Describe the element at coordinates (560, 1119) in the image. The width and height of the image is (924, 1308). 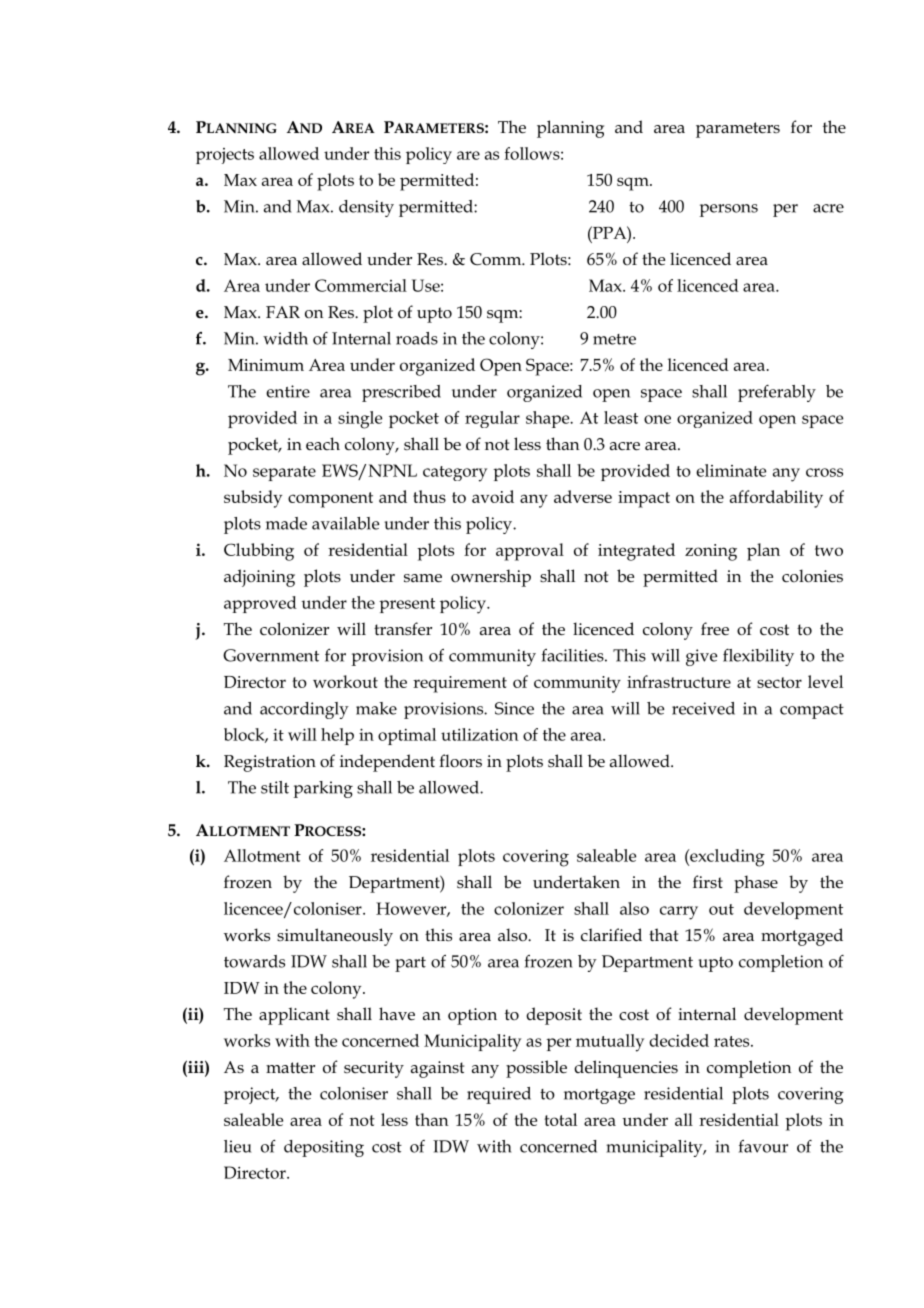
I see `total` at that location.
